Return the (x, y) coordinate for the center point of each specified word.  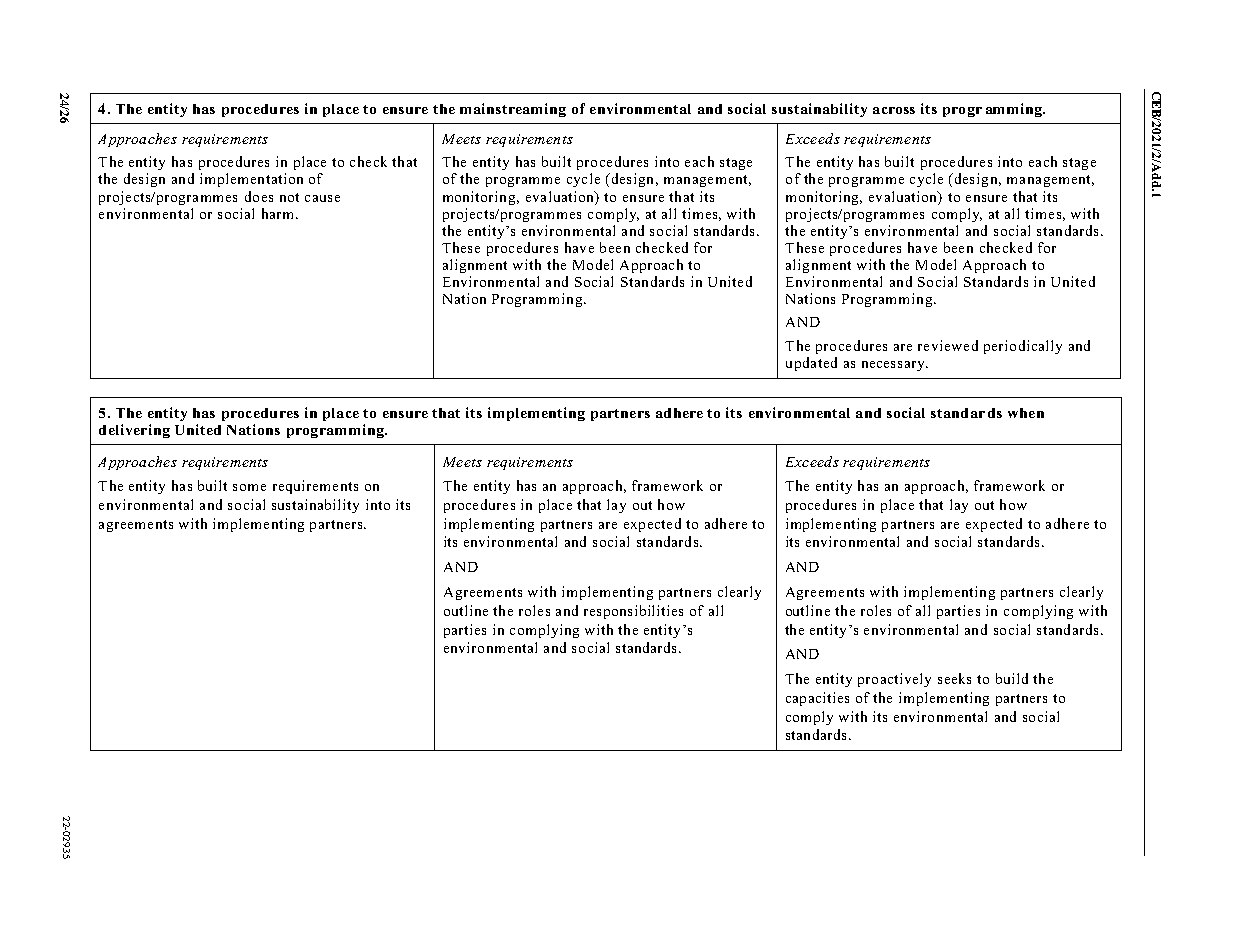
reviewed (948, 345)
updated (811, 364)
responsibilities (633, 612)
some (249, 487)
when (1026, 413)
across (894, 110)
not (289, 197)
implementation (251, 180)
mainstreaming (513, 110)
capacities (817, 699)
